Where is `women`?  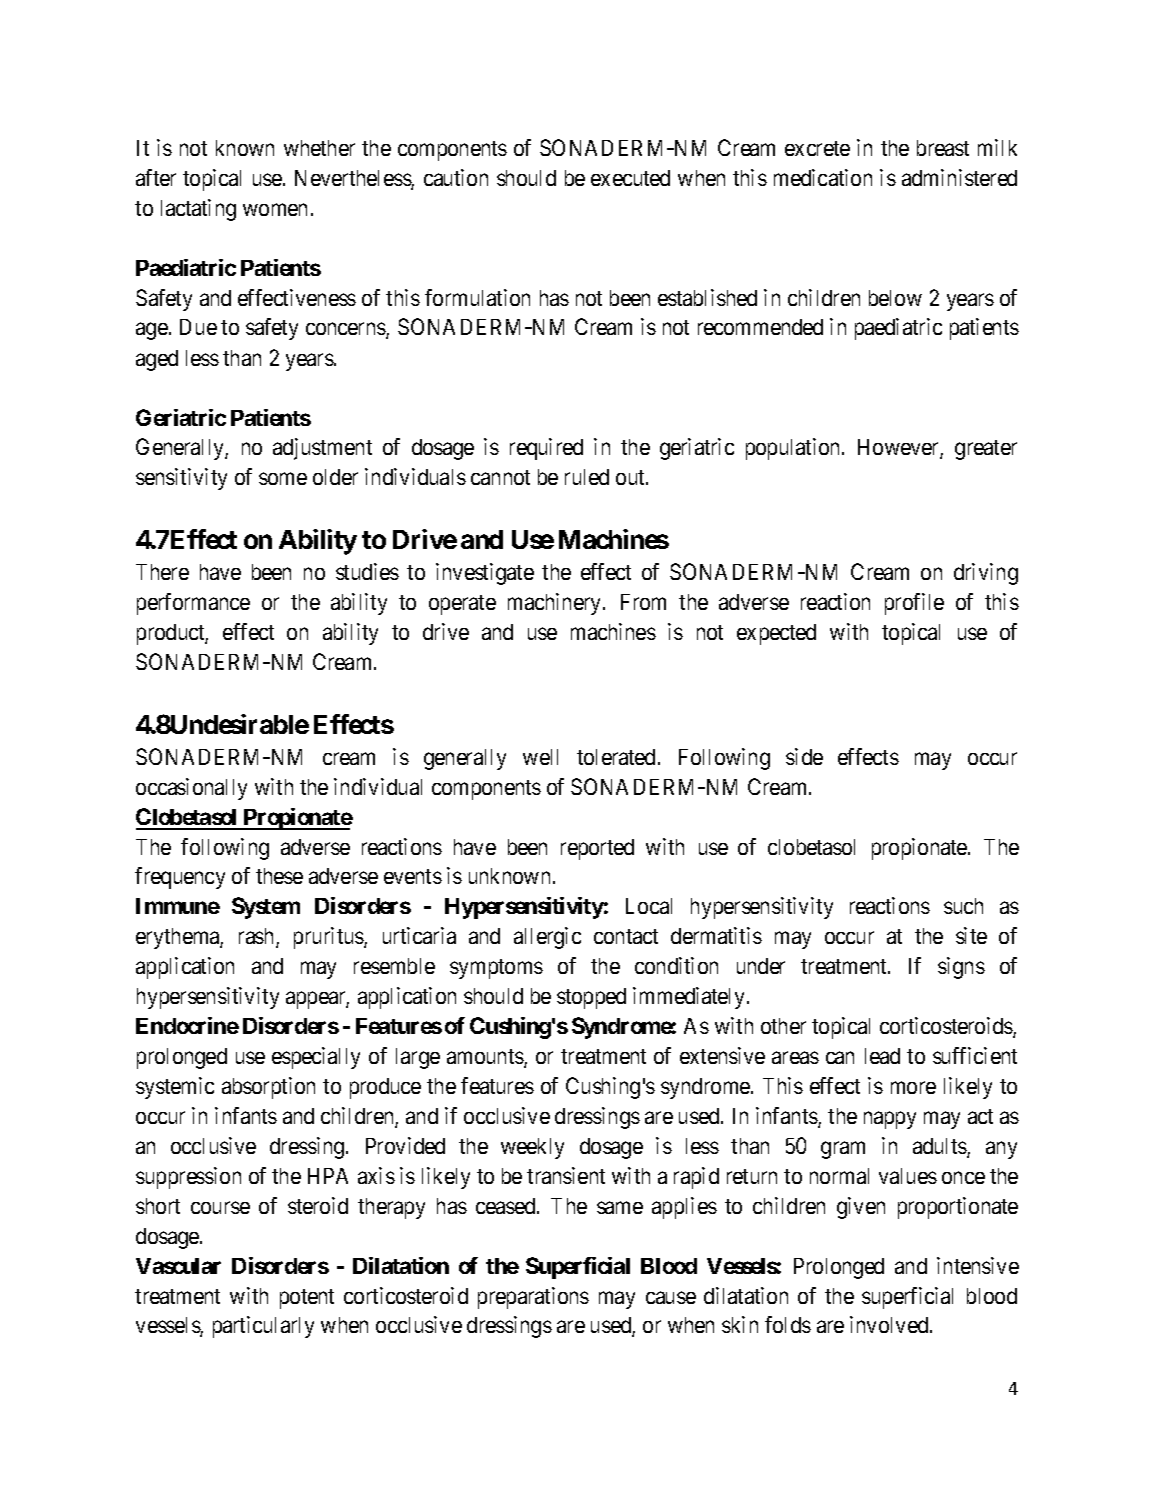 women is located at coordinates (275, 209).
